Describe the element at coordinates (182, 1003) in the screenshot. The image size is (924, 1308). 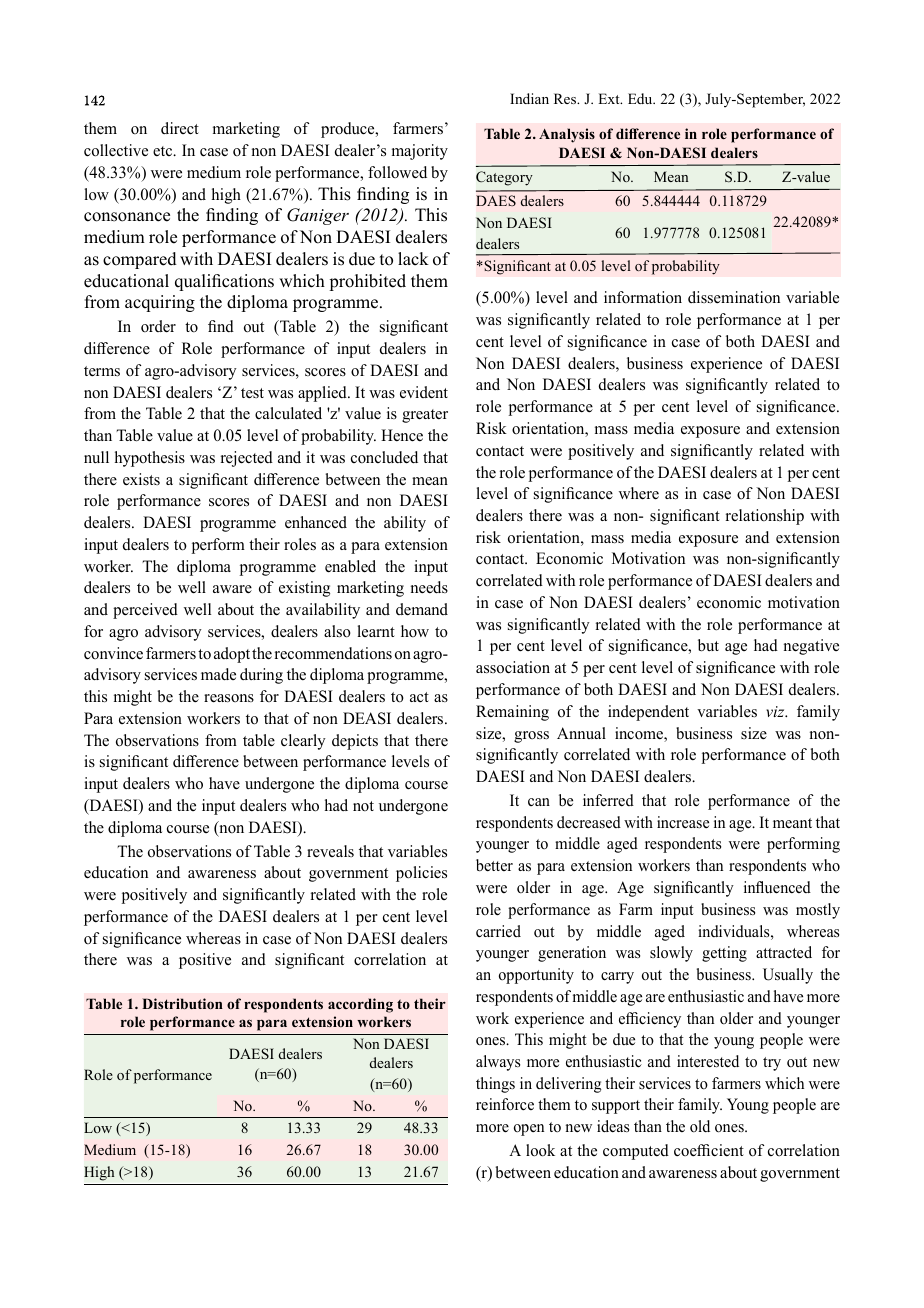
I see `Distribution` at that location.
